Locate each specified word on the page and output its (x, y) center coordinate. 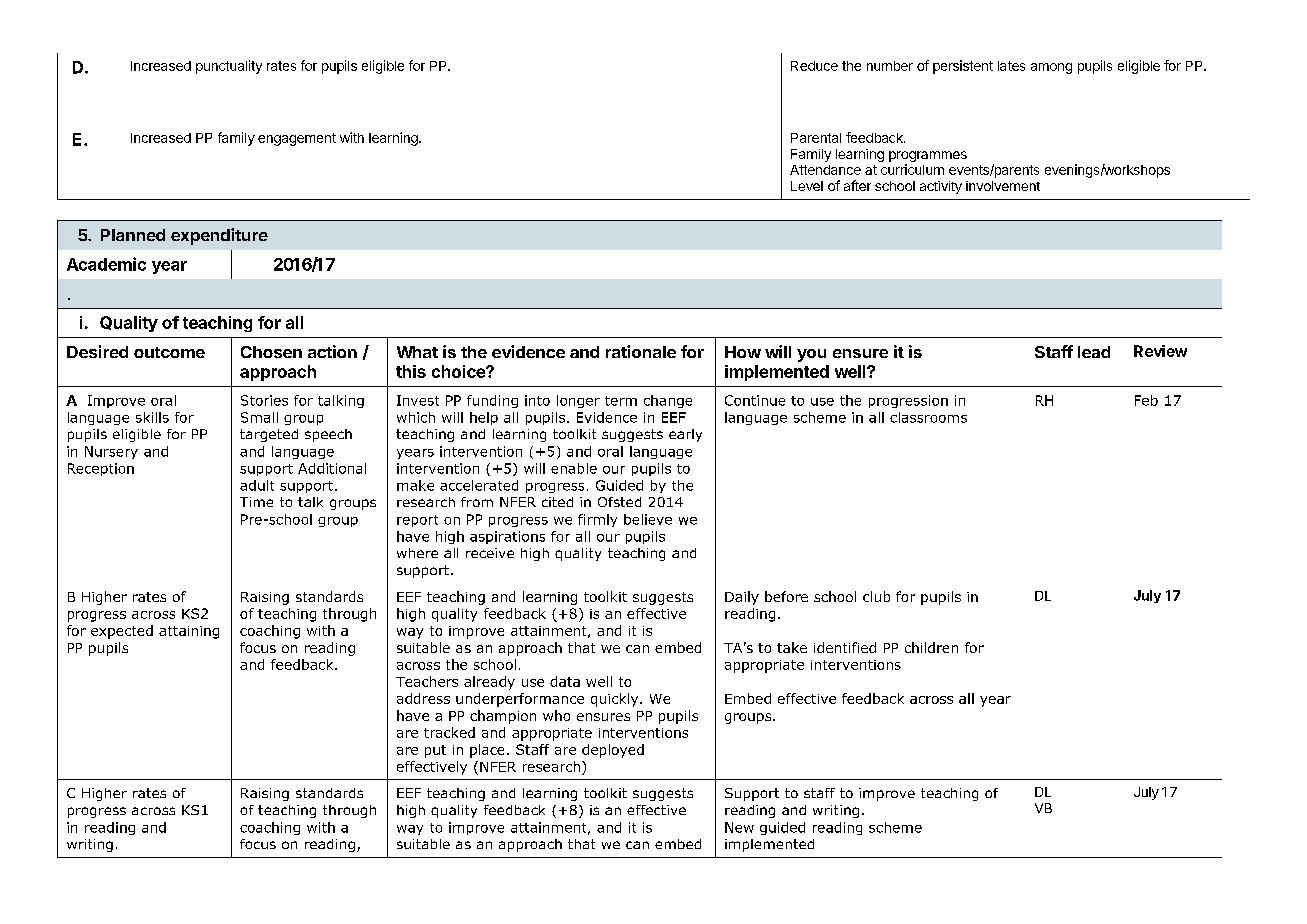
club (876, 596)
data (565, 681)
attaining (189, 632)
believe (648, 519)
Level (807, 186)
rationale (641, 351)
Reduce (814, 66)
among (1051, 68)
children (931, 647)
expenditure (219, 236)
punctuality (229, 67)
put (435, 751)
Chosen (271, 352)
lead (1094, 352)
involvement (1003, 186)
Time (256, 502)
